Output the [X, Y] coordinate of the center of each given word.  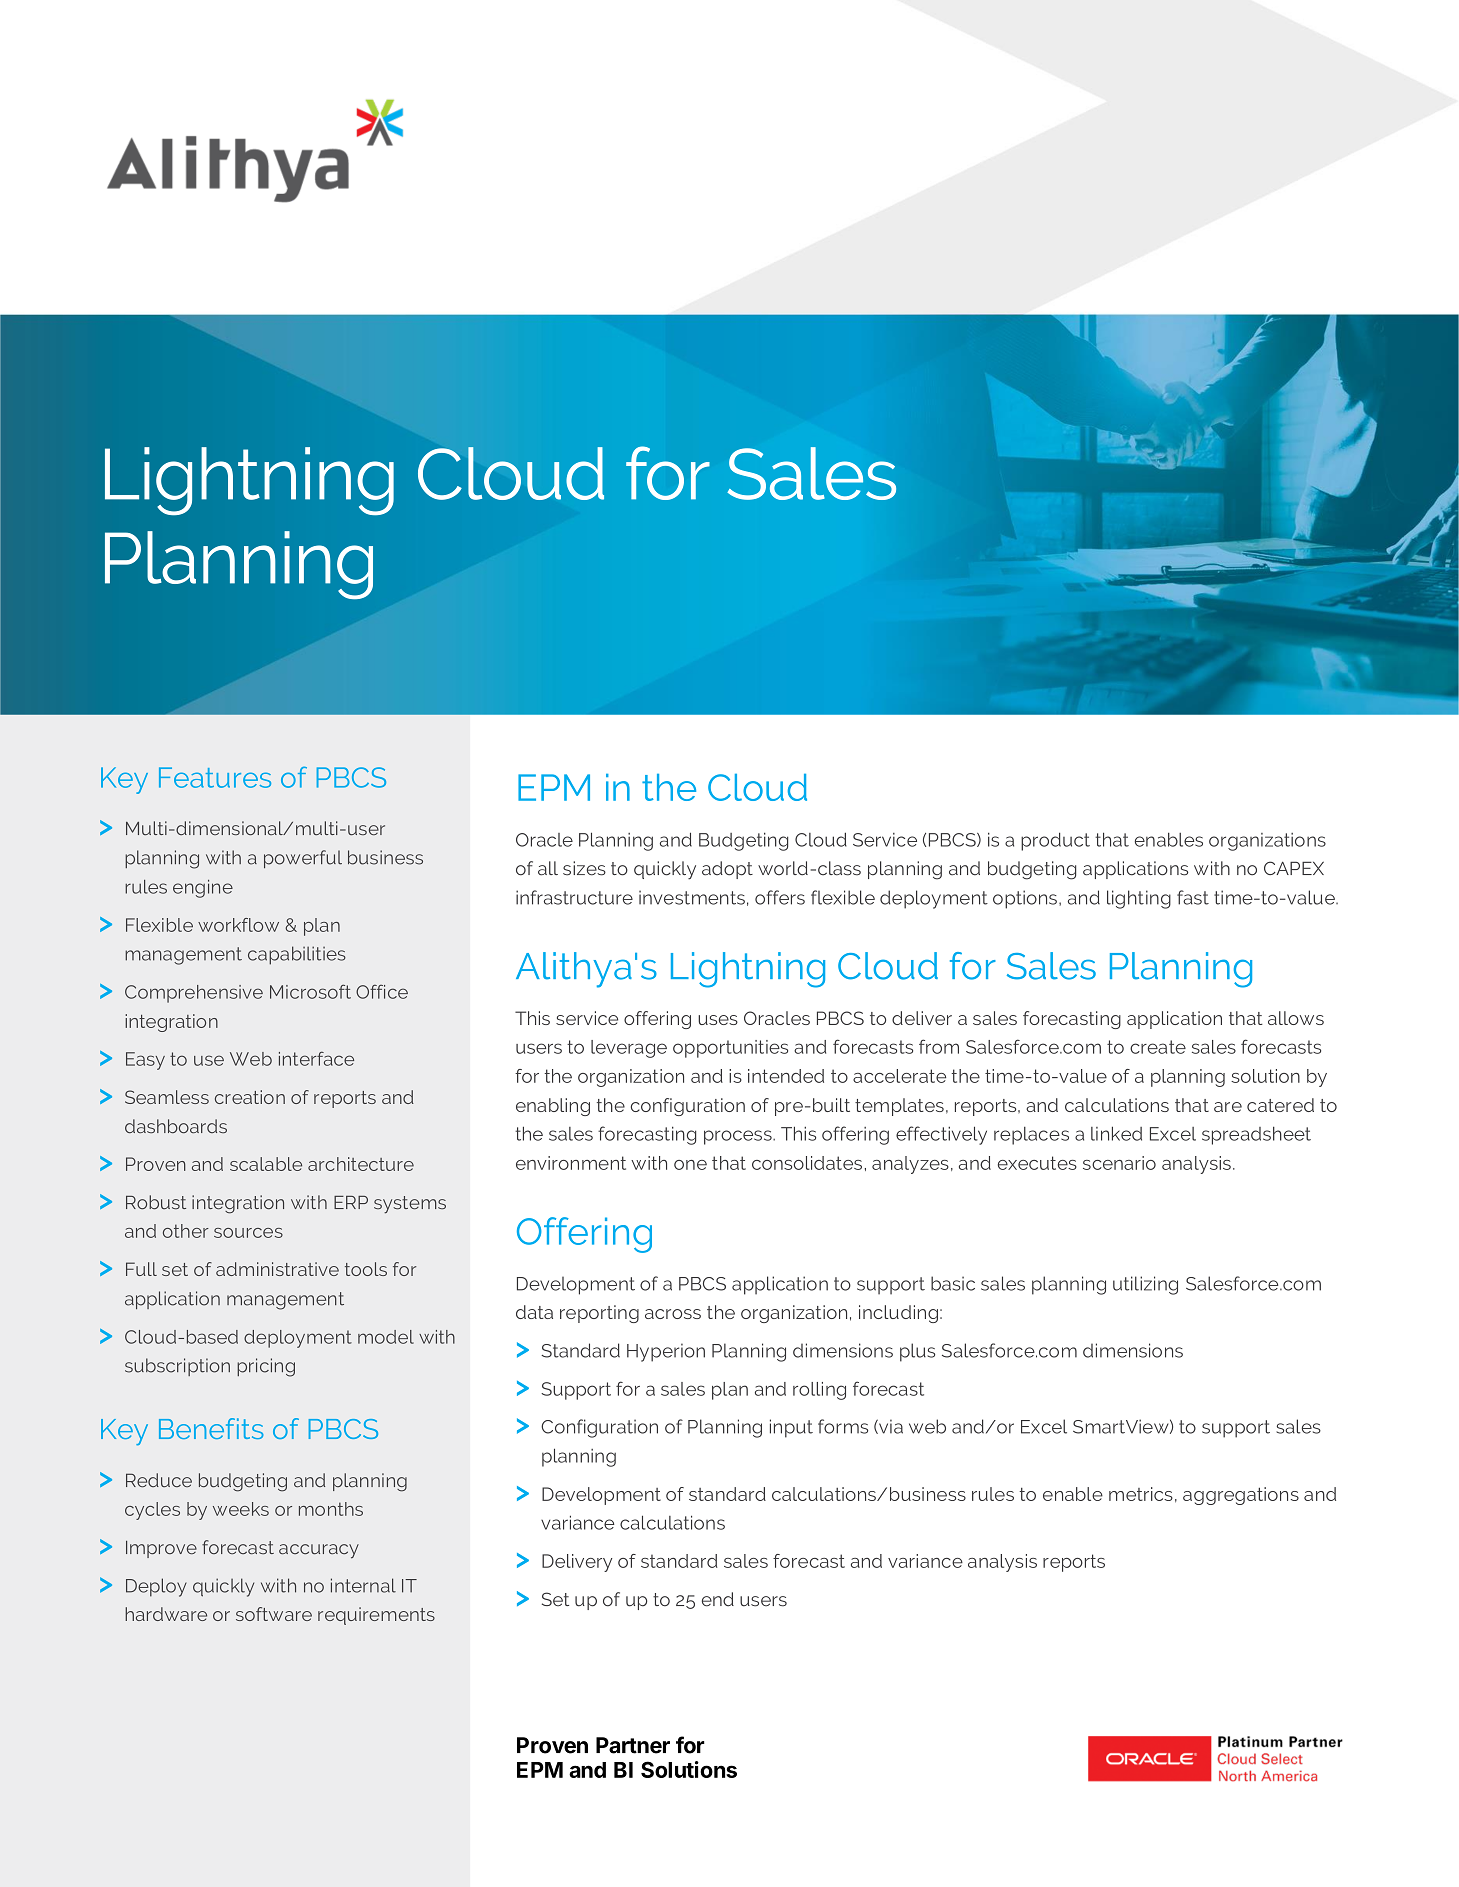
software [274, 1614]
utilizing [1145, 1285]
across [673, 1314]
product [1055, 841]
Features [215, 777]
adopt [727, 870]
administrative [277, 1269]
